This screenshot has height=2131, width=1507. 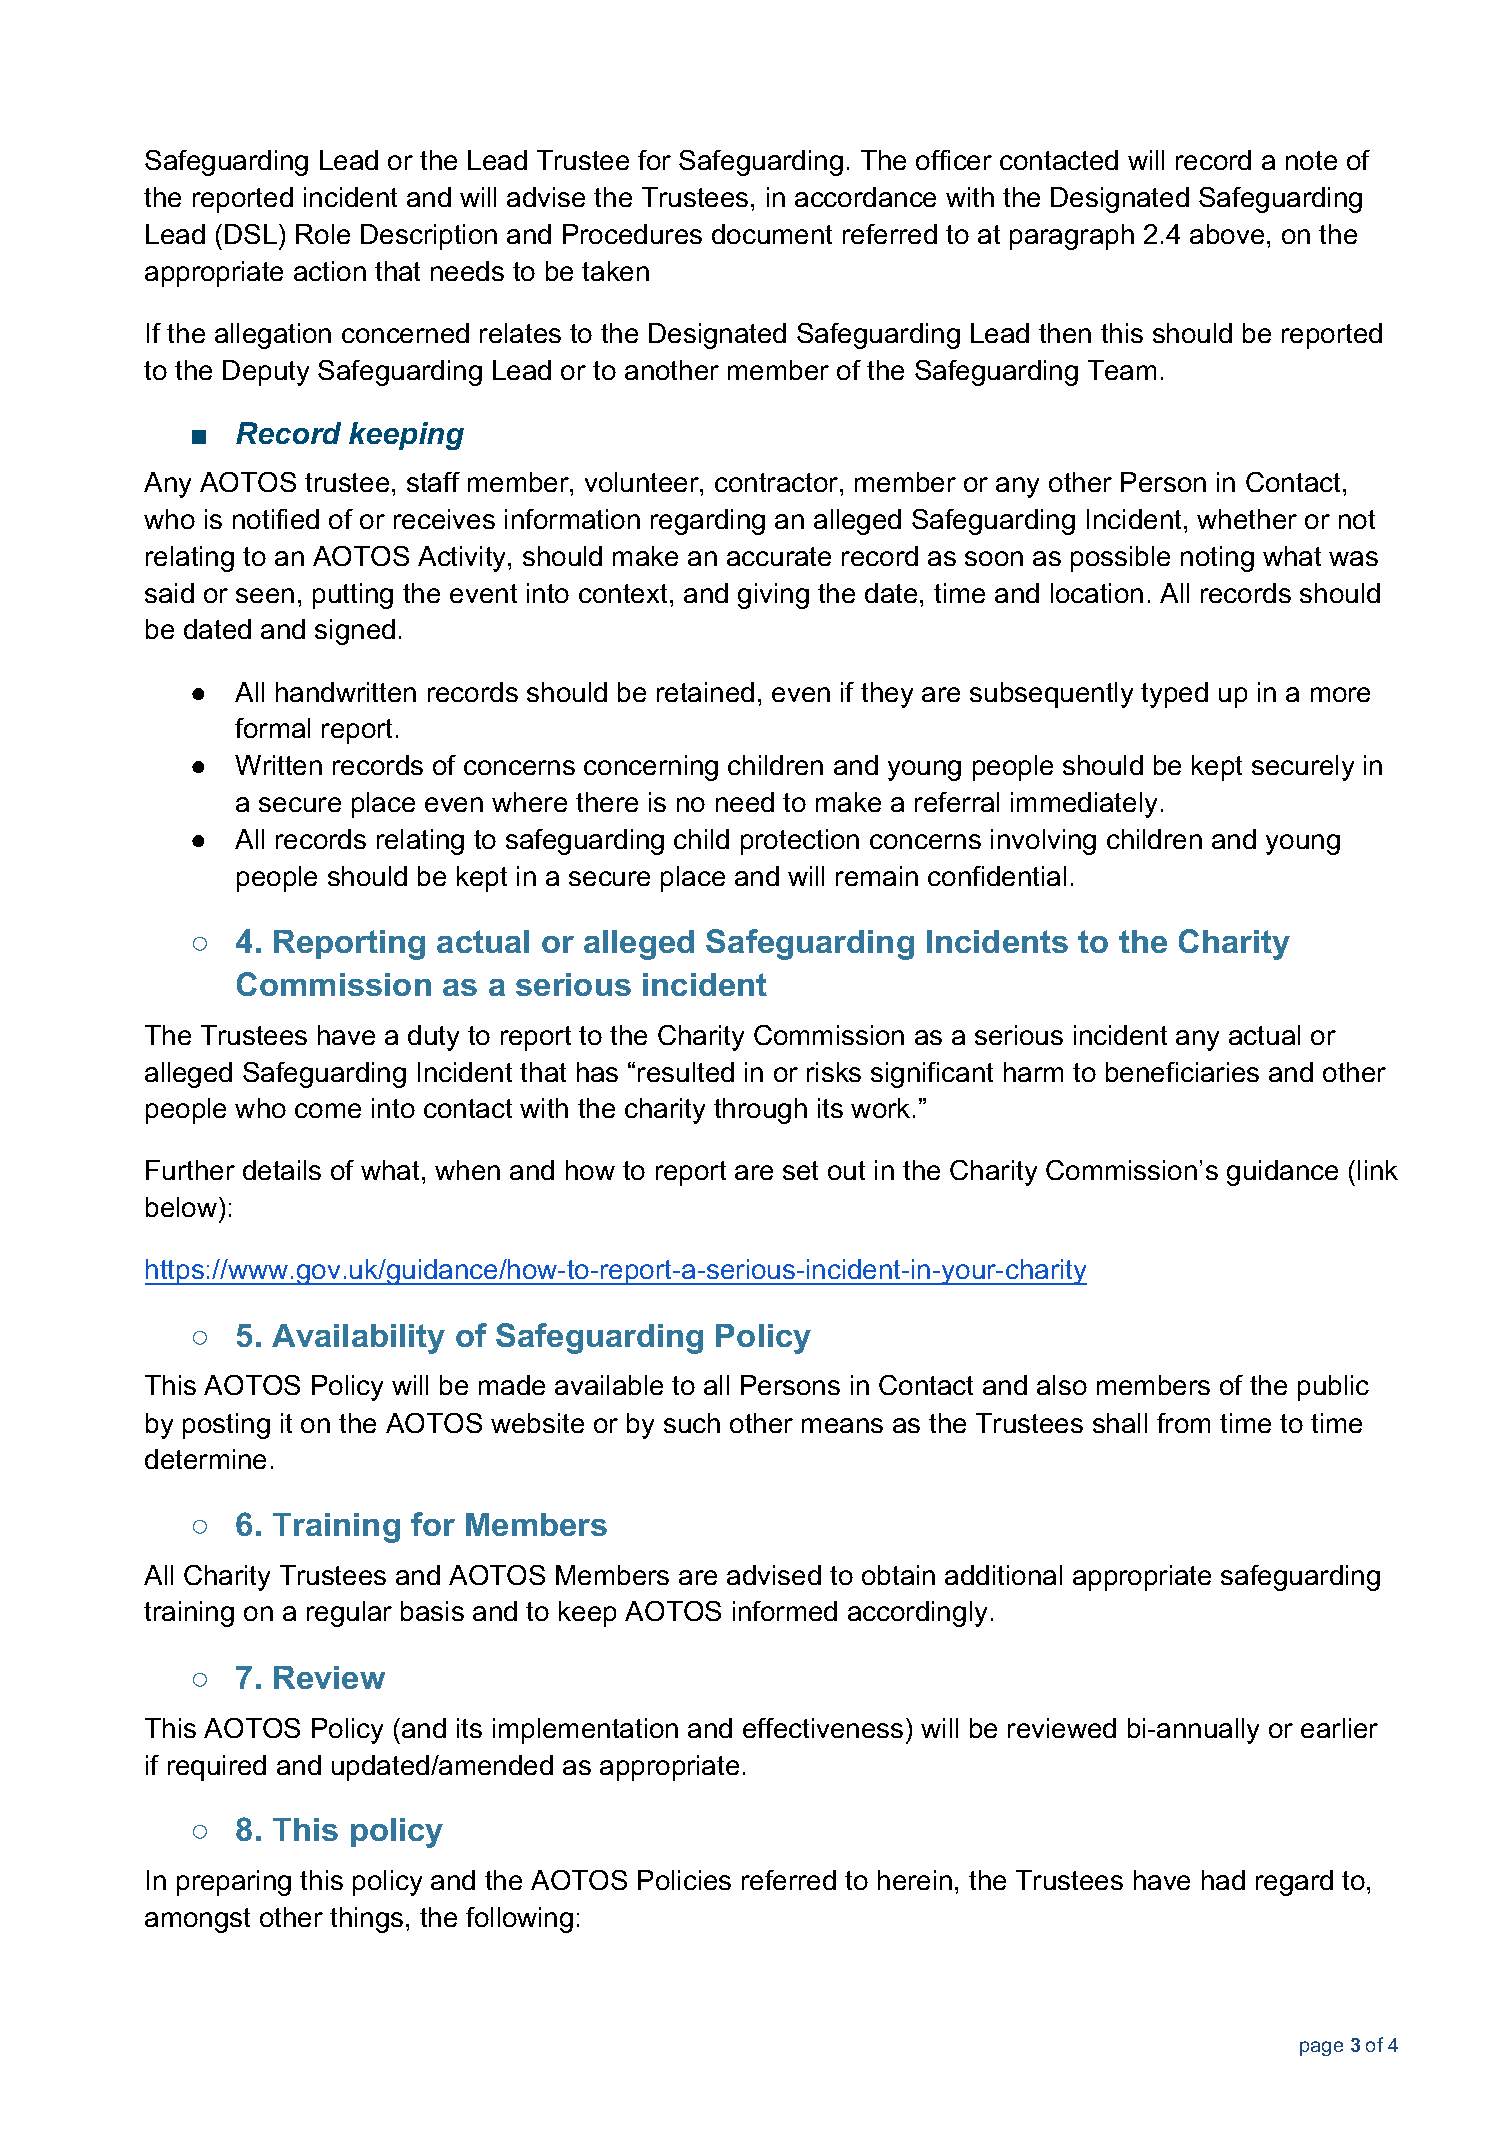 What do you see at coordinates (323, 234) in the screenshot?
I see `Role` at bounding box center [323, 234].
